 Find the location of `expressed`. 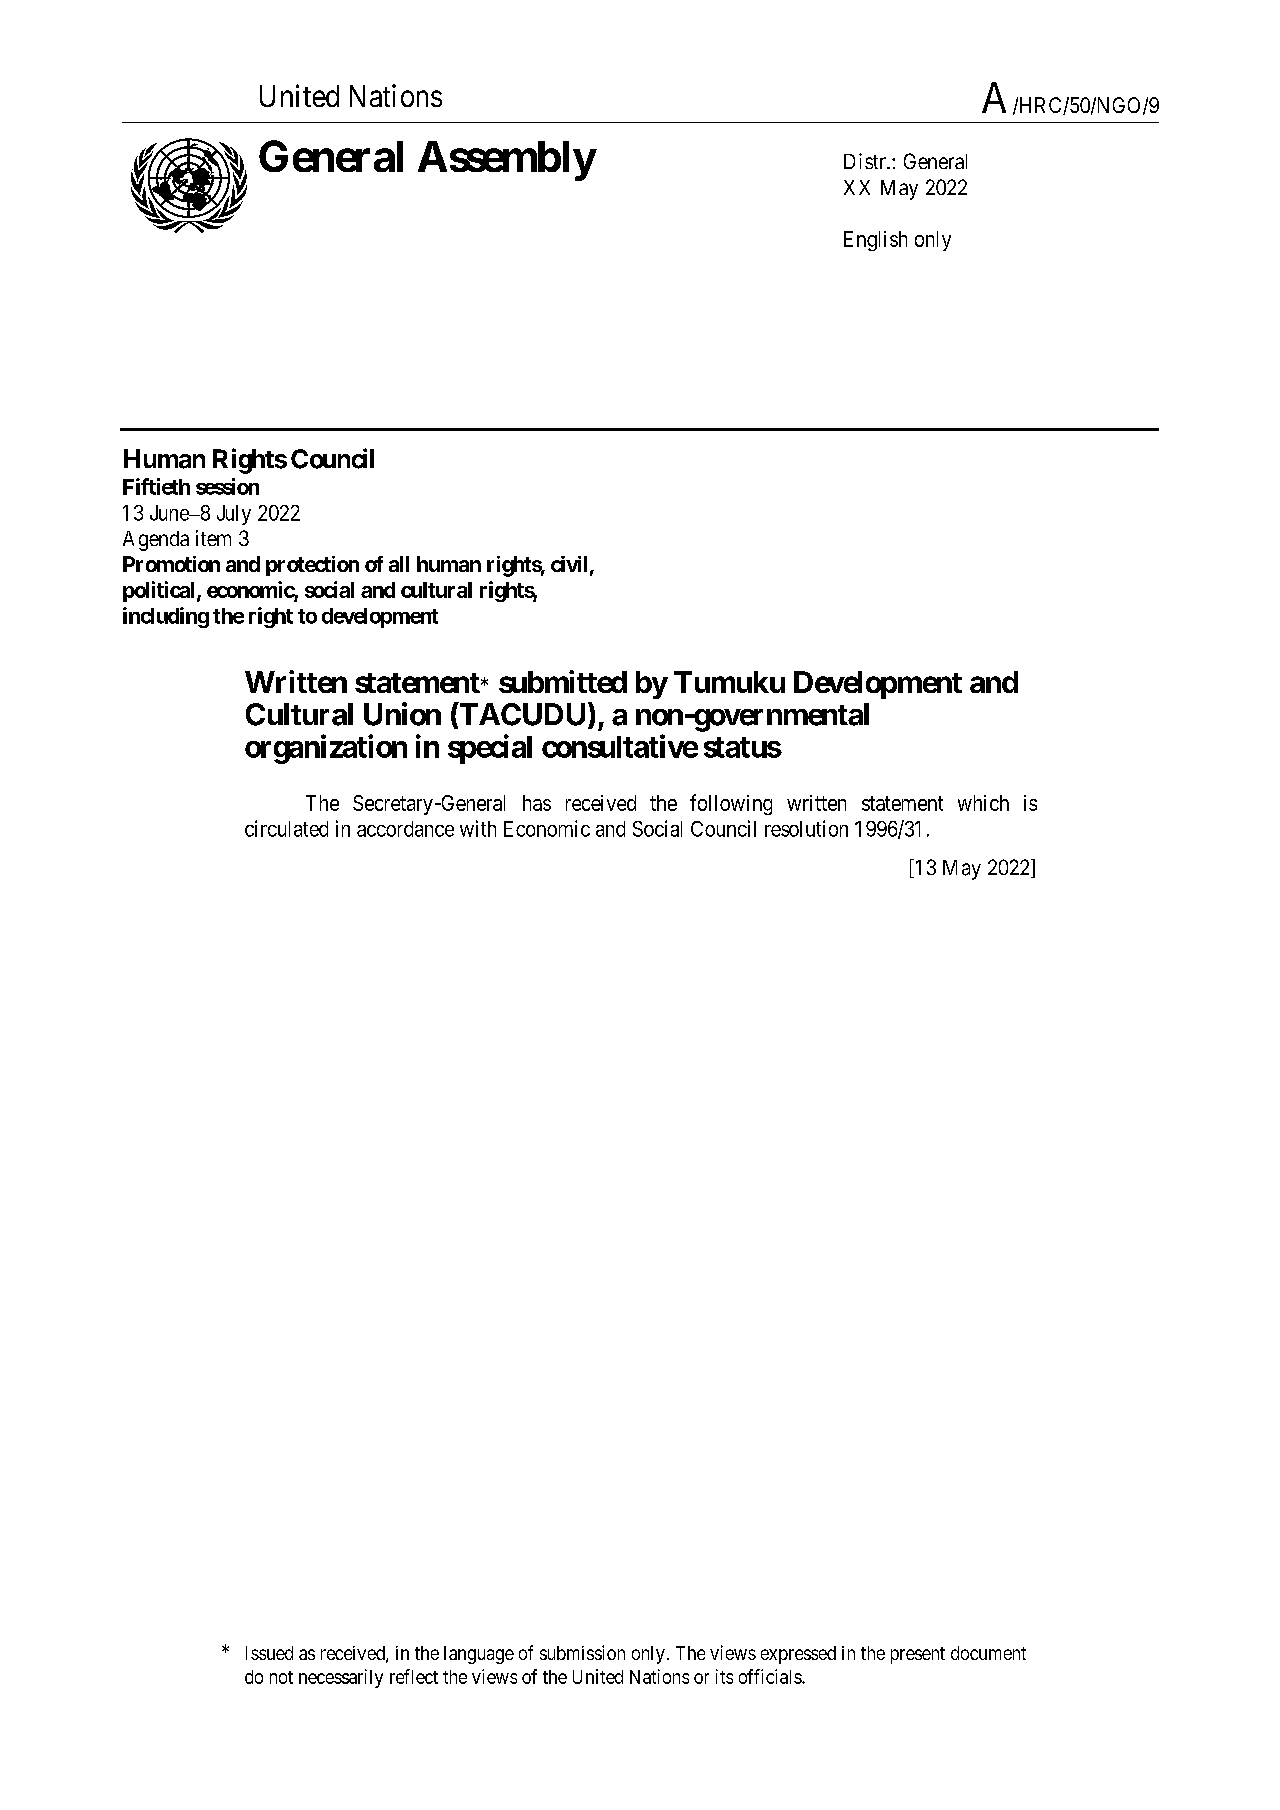

expressed is located at coordinates (798, 1655).
